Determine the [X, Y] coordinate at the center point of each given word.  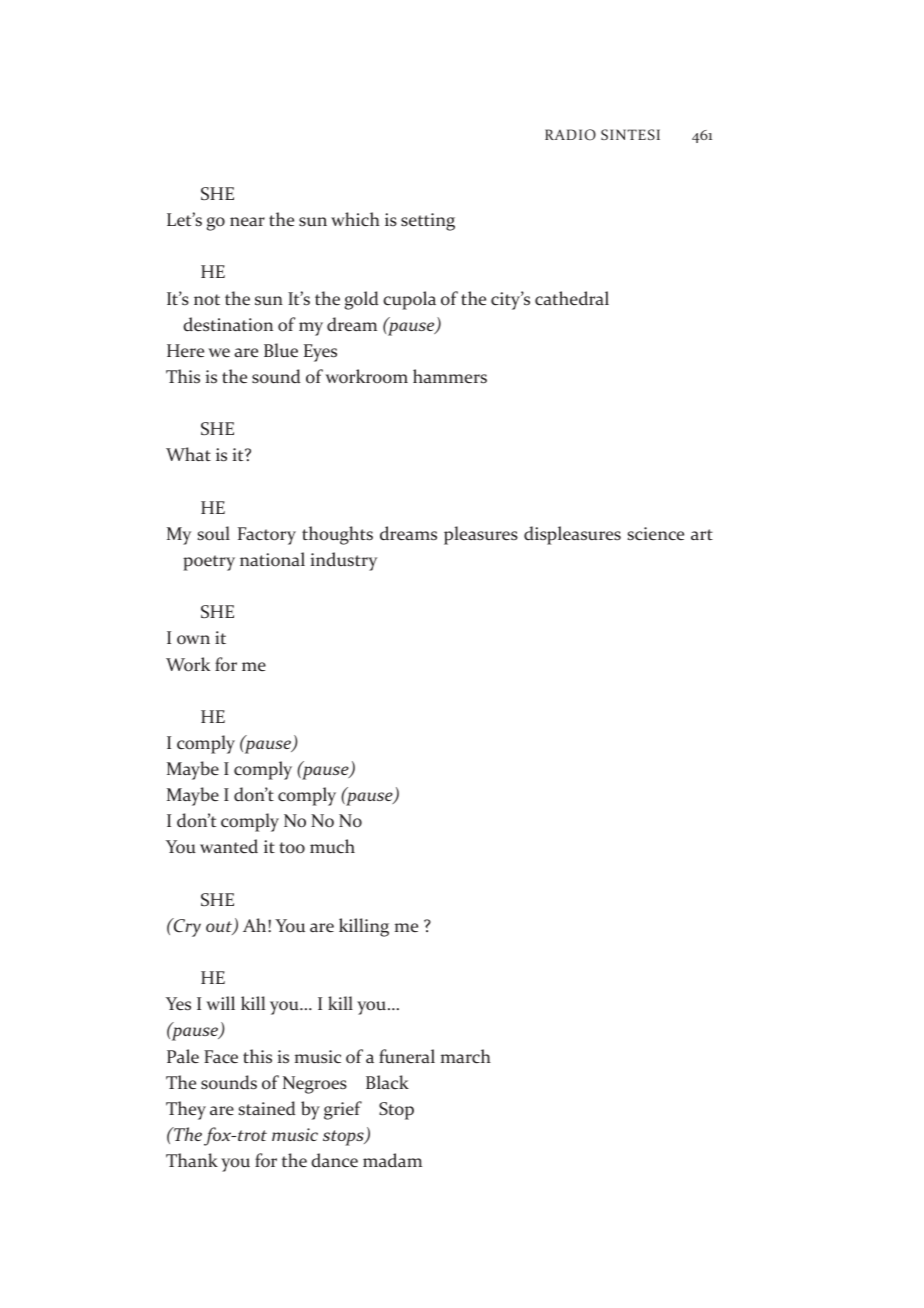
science [655, 534]
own [193, 640]
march [466, 1056]
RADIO [570, 135]
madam [392, 1160]
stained [266, 1108]
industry [344, 561]
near [247, 221]
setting [428, 222]
